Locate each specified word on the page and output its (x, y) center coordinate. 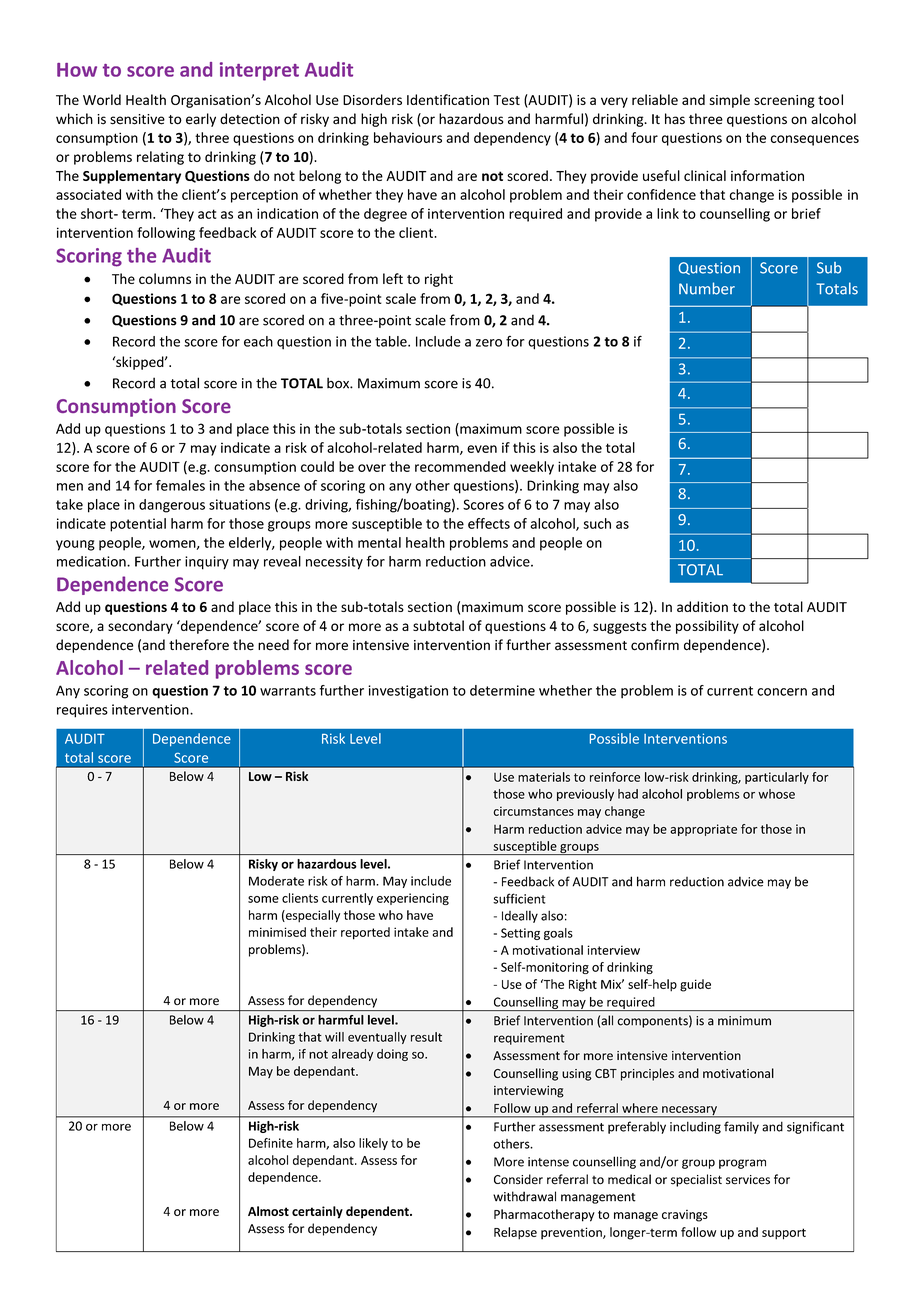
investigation (408, 692)
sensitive (137, 119)
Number (707, 288)
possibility (707, 627)
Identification (448, 99)
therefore (199, 645)
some (263, 899)
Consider (518, 1179)
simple (730, 101)
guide (695, 985)
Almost (268, 1211)
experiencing (413, 899)
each (258, 341)
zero (489, 343)
